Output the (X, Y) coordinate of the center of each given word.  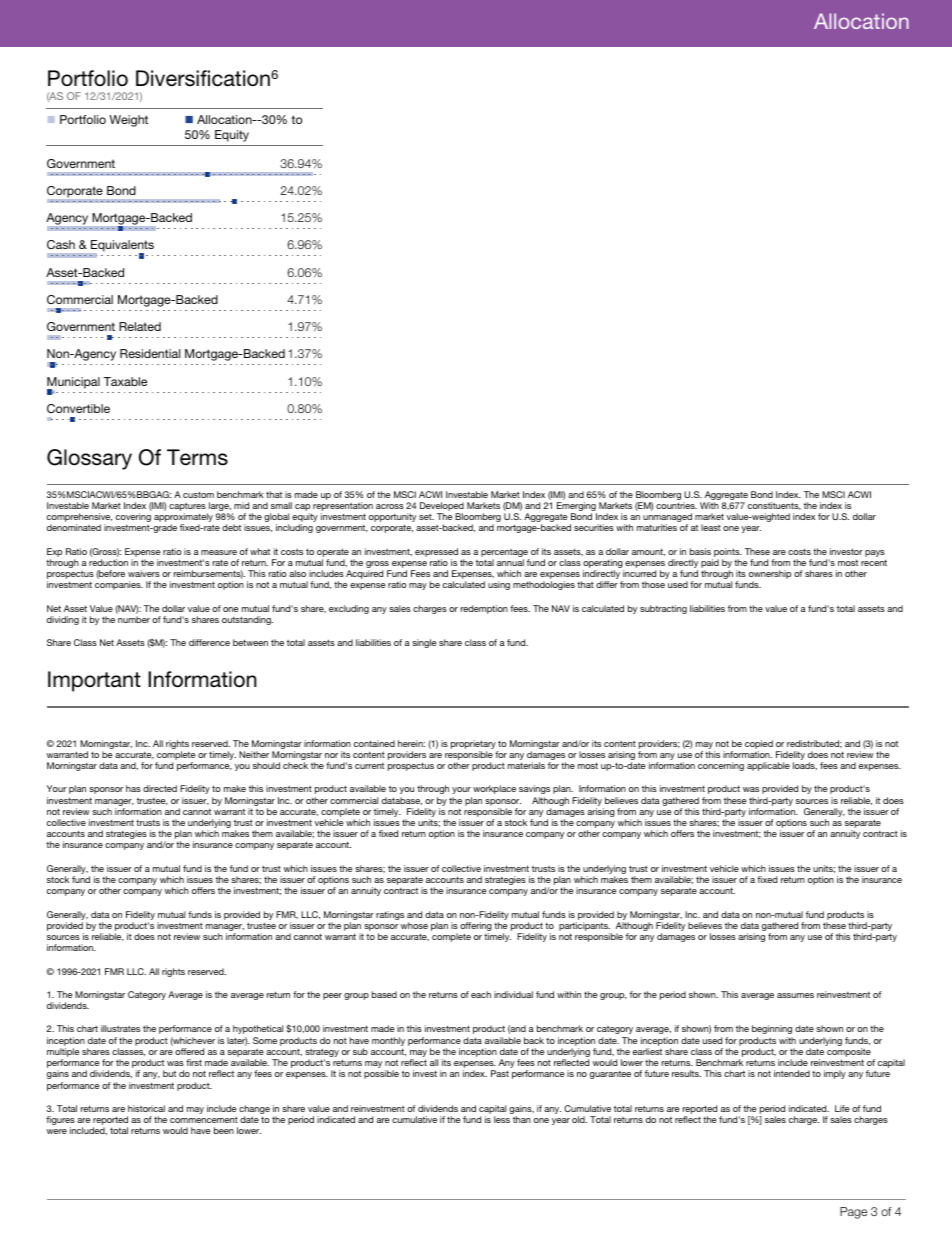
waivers (144, 573)
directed (160, 788)
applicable (768, 766)
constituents (774, 506)
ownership (770, 576)
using (499, 585)
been (224, 1130)
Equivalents (121, 247)
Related (140, 326)
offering (476, 928)
